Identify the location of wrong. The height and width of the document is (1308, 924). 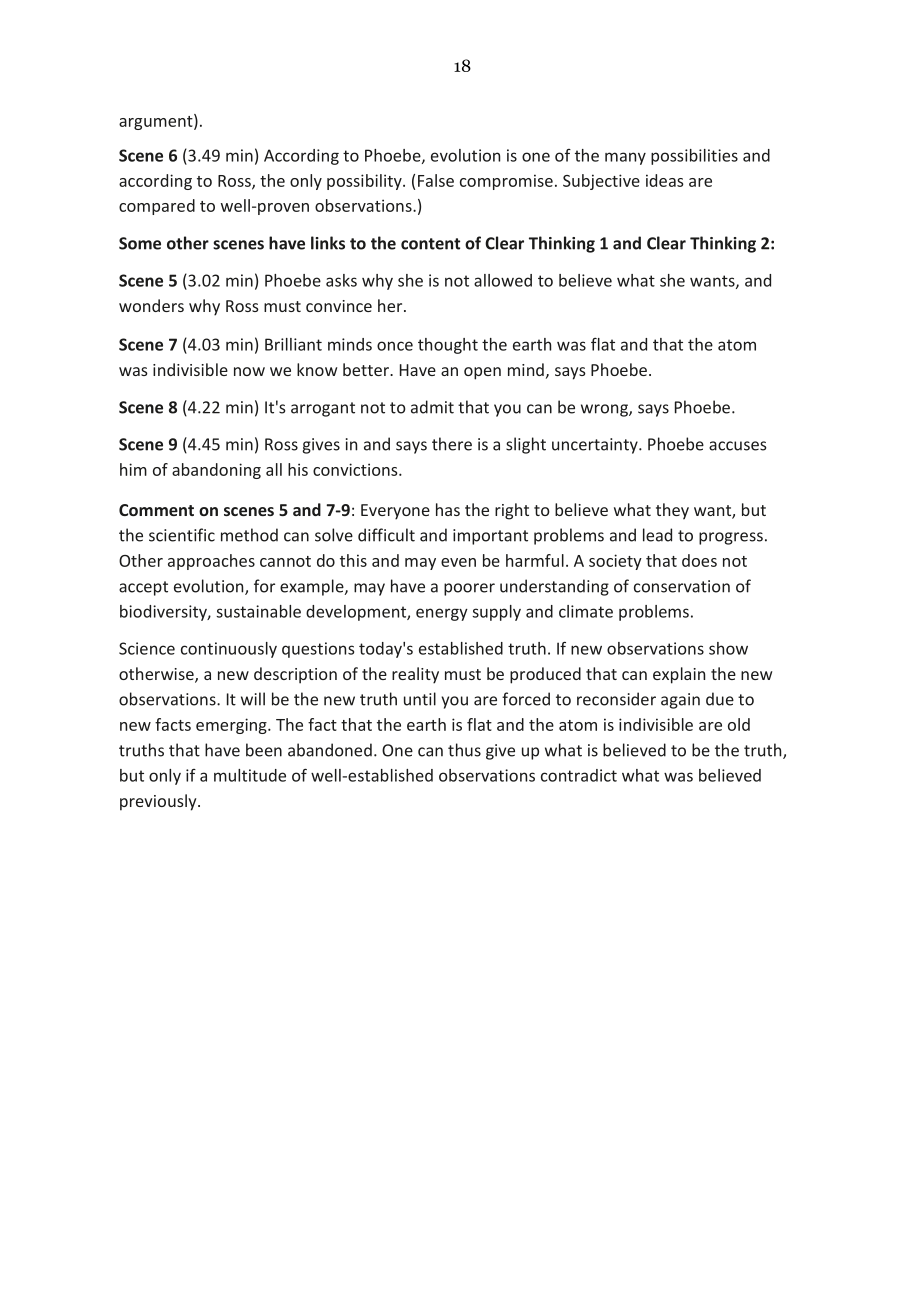
(605, 410).
